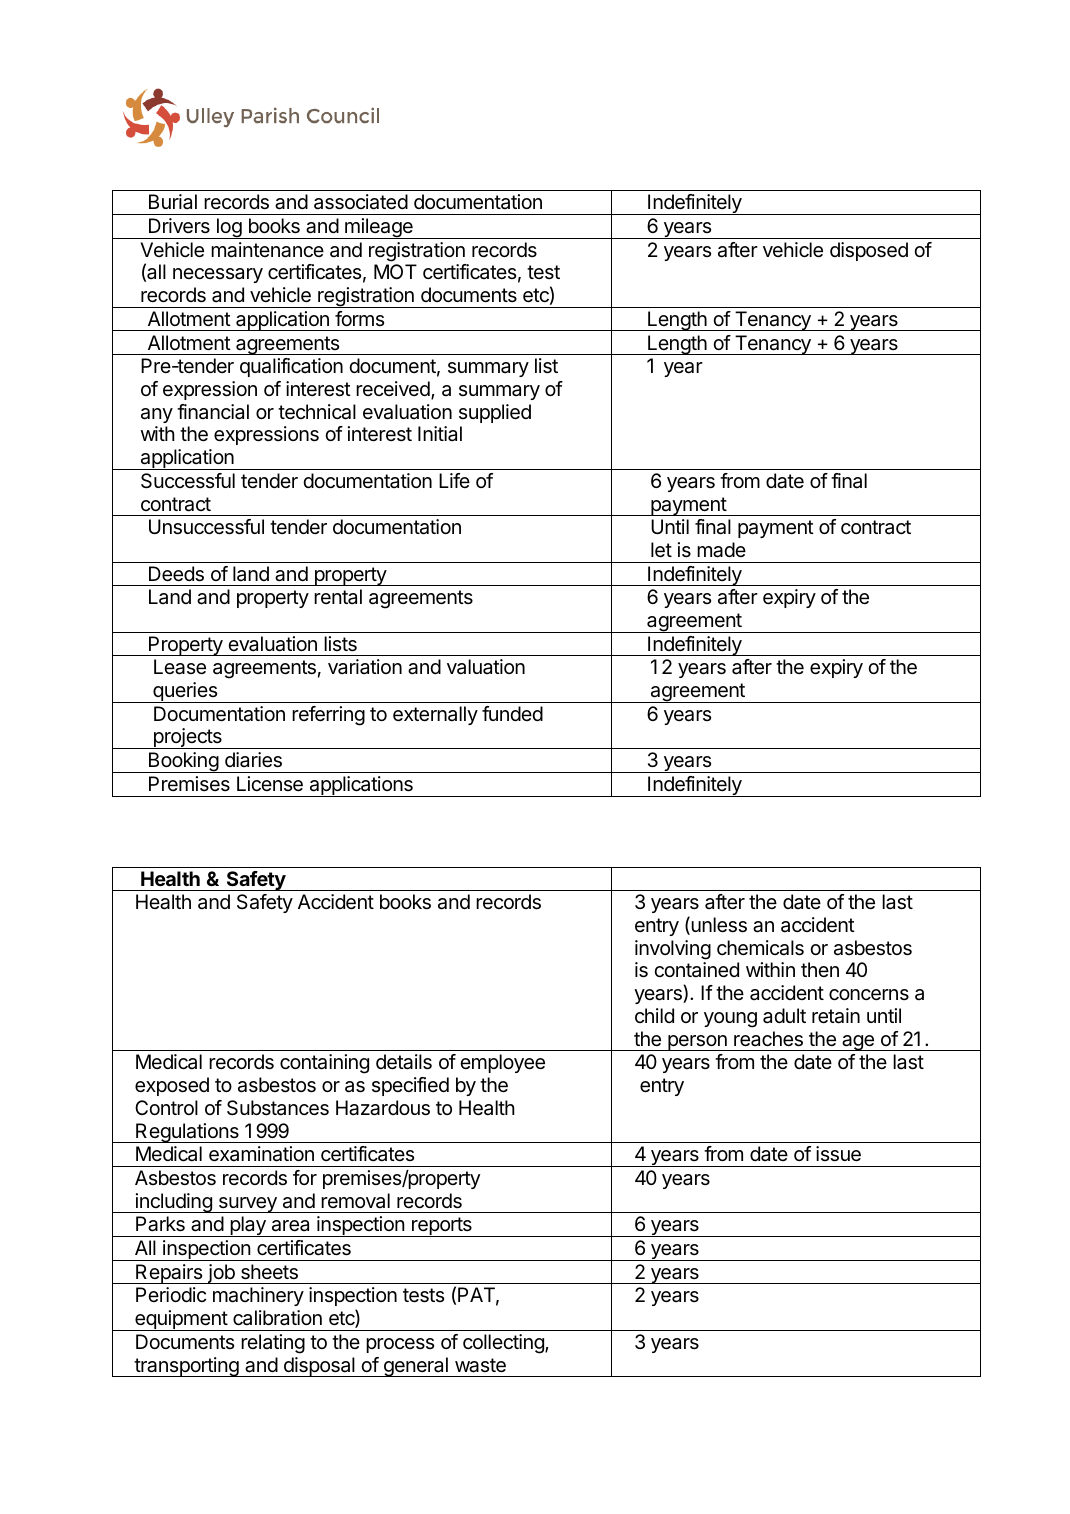 The width and height of the image is (1070, 1514). I want to click on financial, so click(213, 412).
